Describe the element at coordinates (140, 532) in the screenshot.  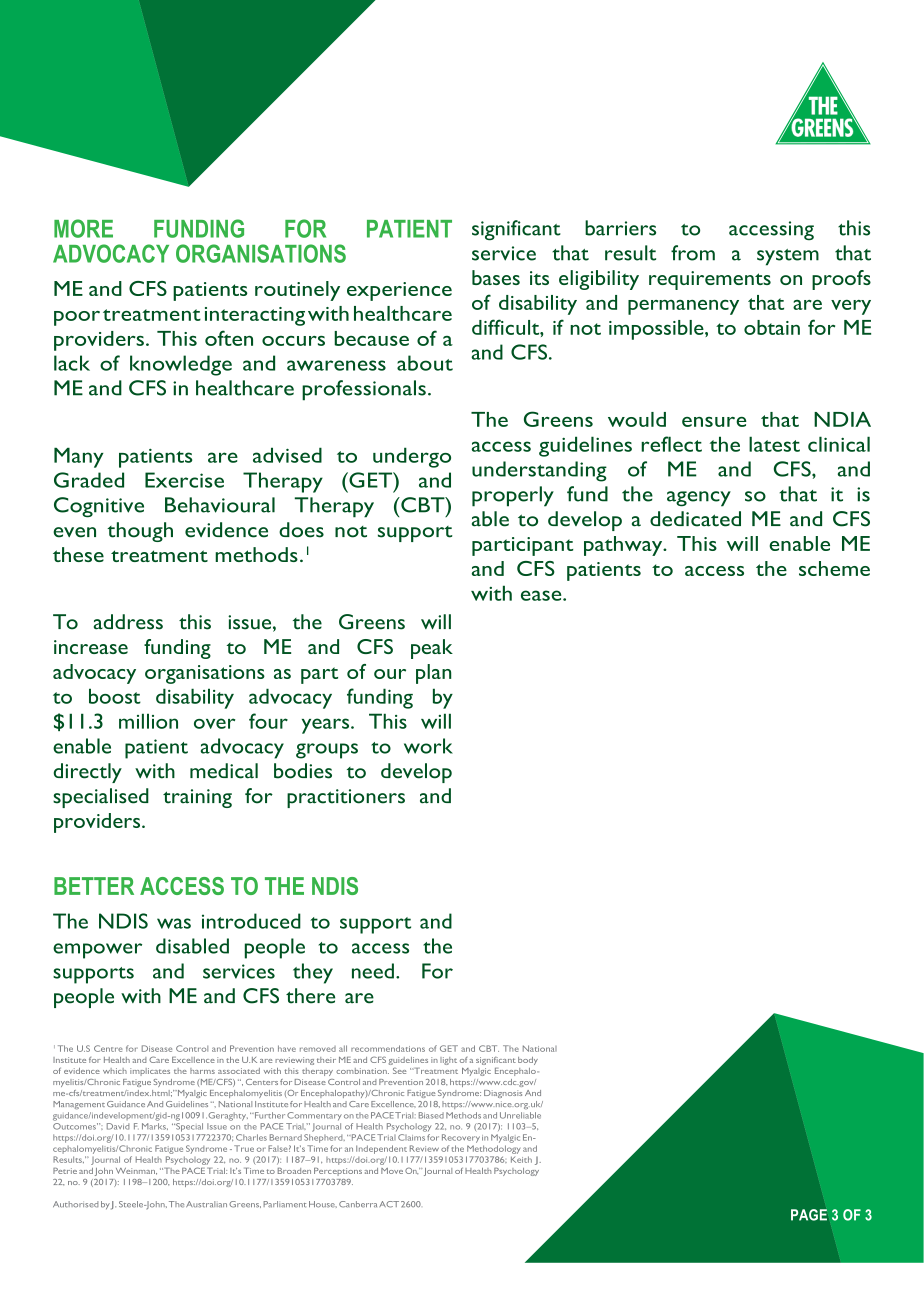
I see `though` at that location.
